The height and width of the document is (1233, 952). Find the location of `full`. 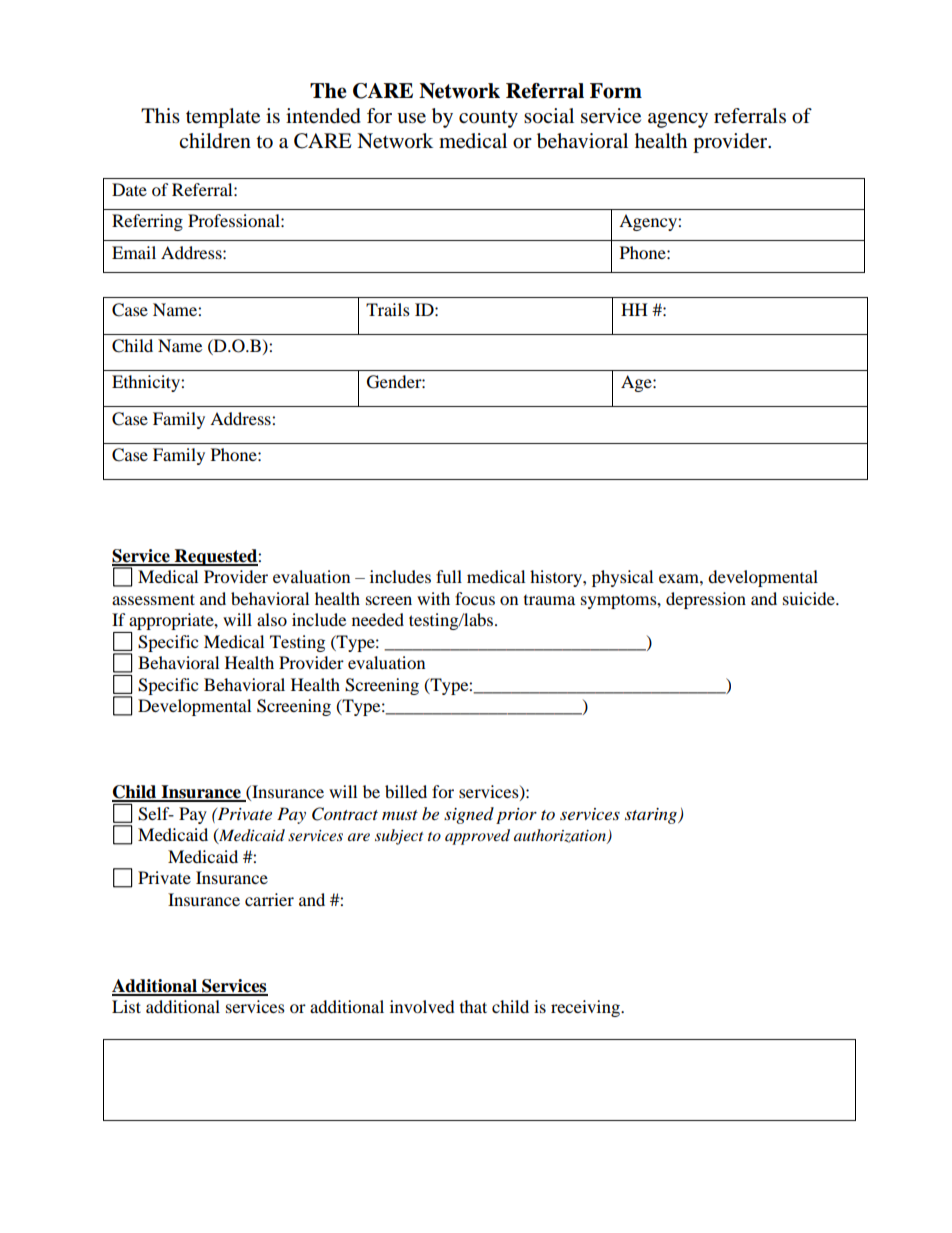

full is located at coordinates (449, 576).
